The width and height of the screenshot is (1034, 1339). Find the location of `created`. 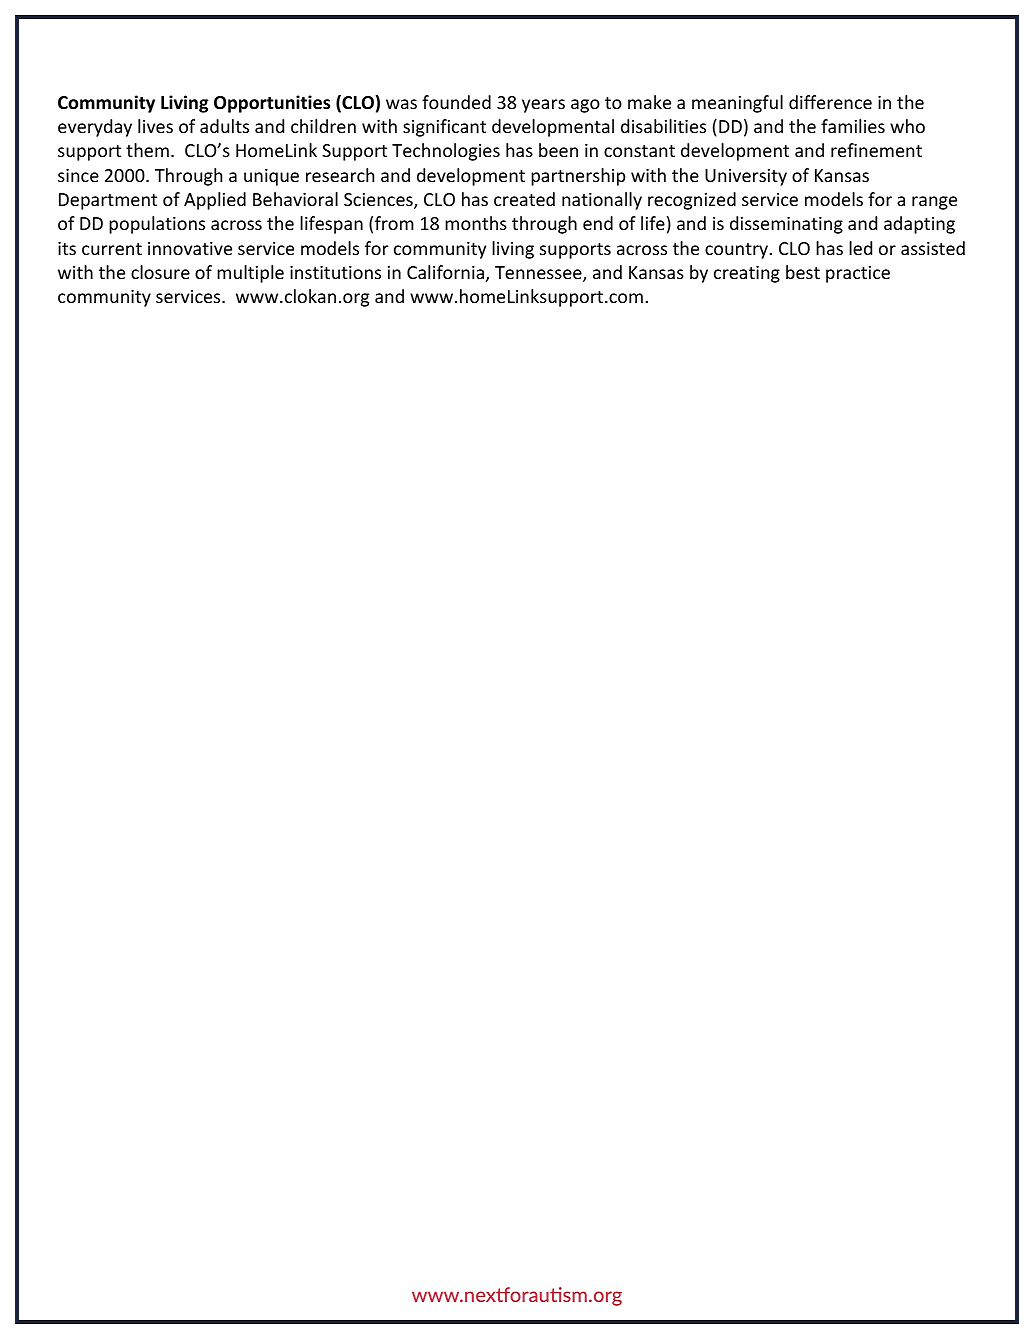

created is located at coordinates (524, 199).
